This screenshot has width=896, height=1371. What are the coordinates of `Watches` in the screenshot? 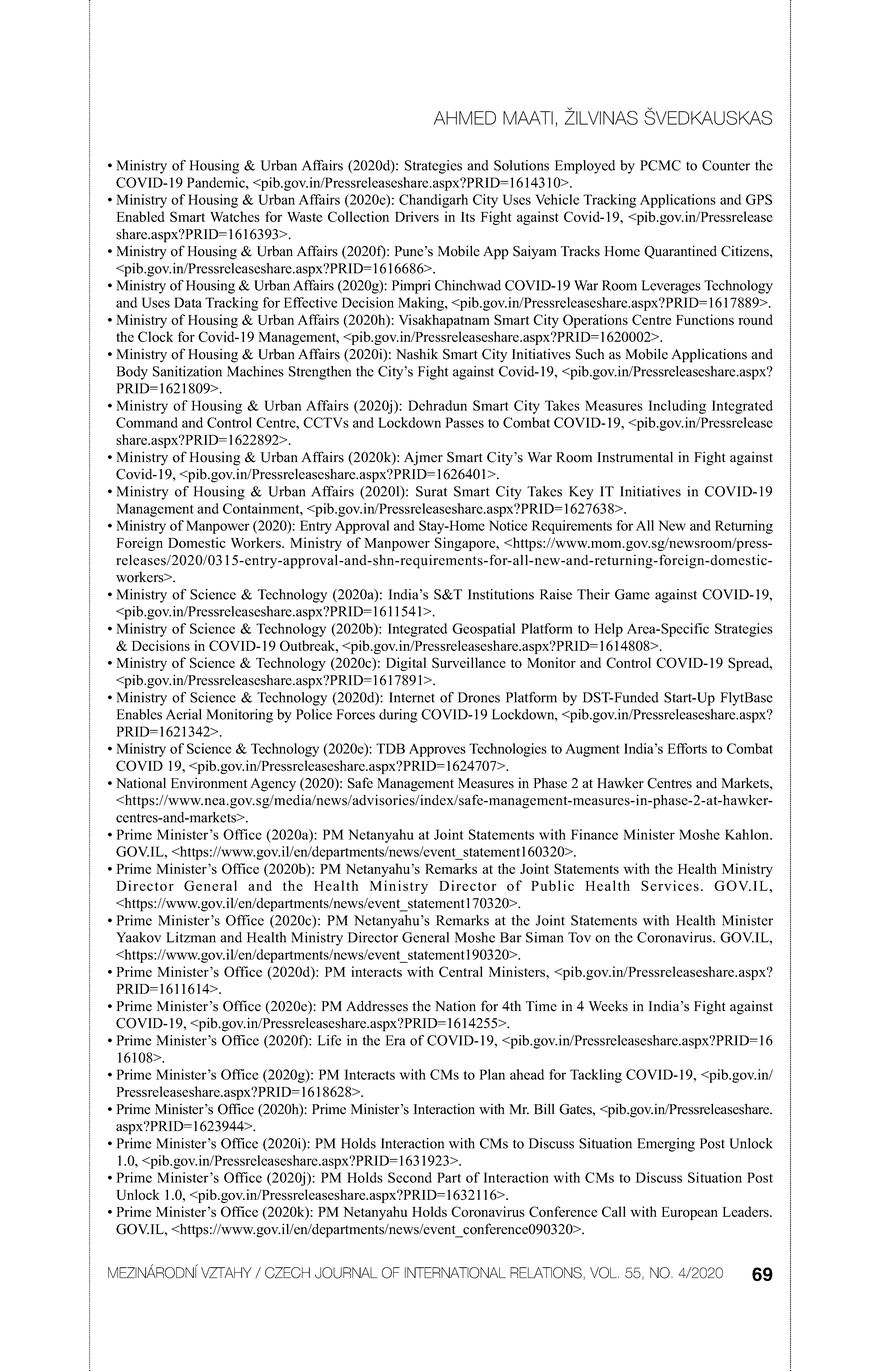 It's located at (235, 216).
